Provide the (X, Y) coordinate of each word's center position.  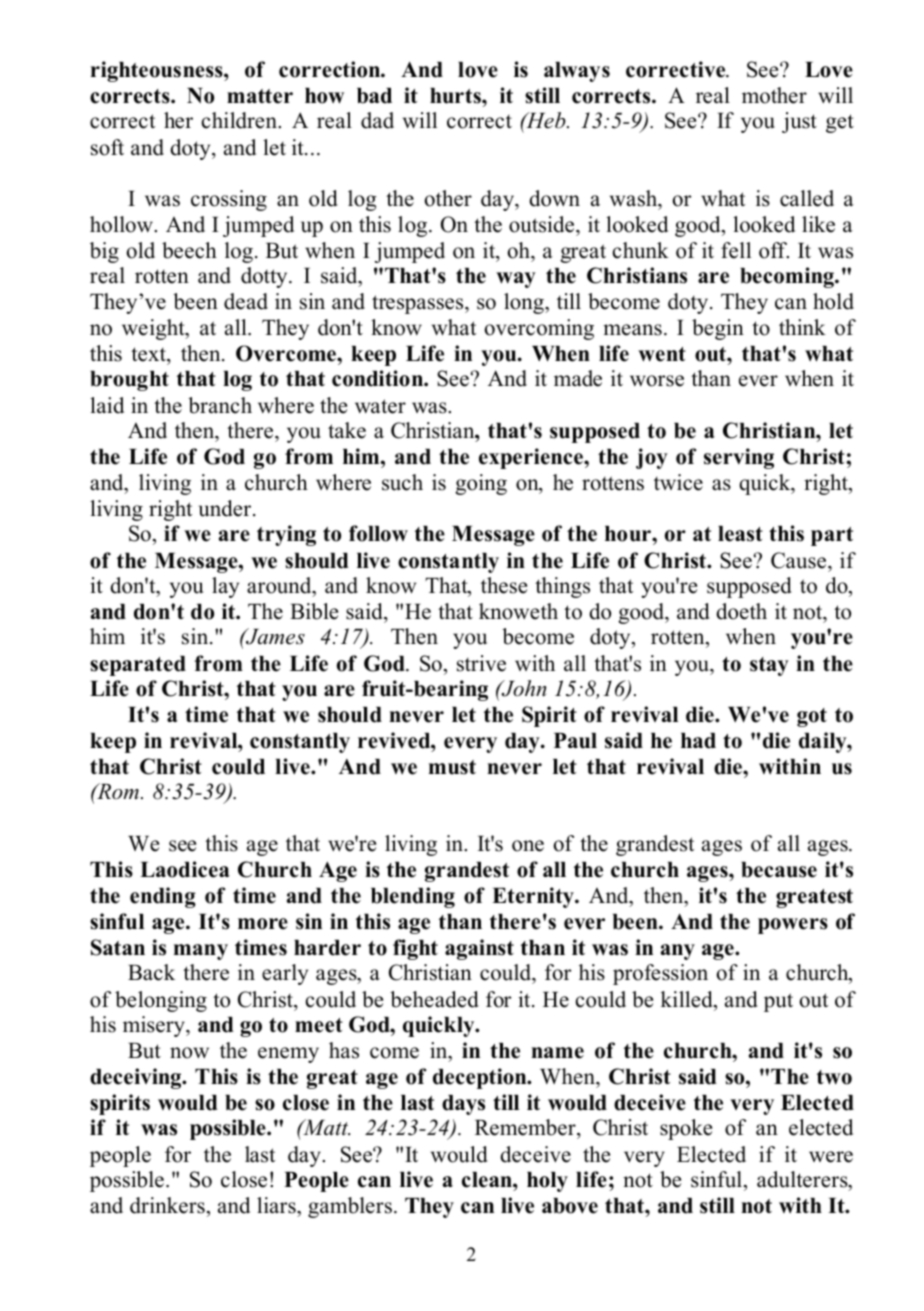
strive (481, 663)
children (240, 120)
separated (138, 666)
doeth (741, 611)
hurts (456, 96)
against (479, 949)
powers (793, 926)
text (149, 354)
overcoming (539, 329)
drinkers (167, 1205)
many (201, 952)
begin (718, 329)
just (799, 122)
